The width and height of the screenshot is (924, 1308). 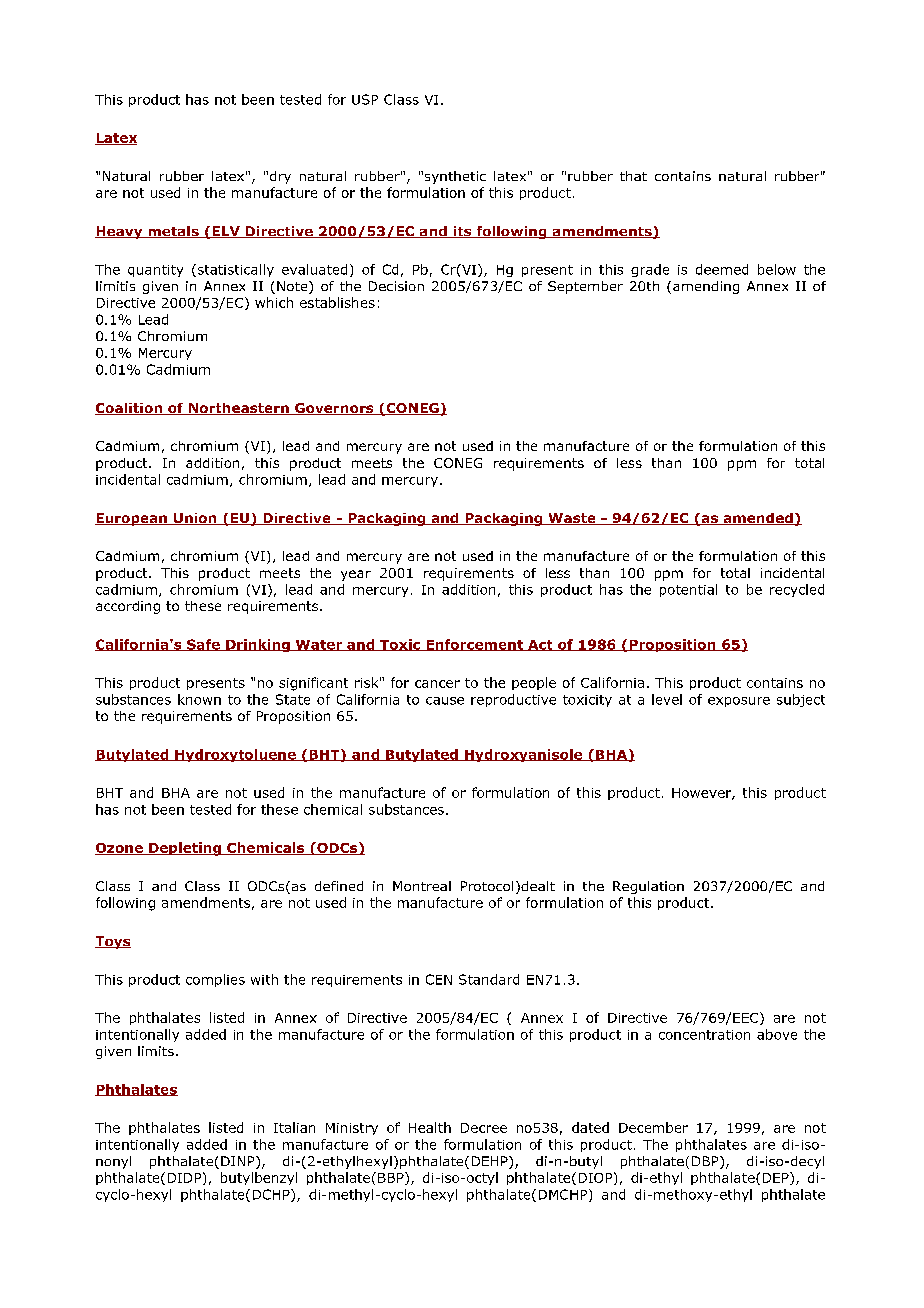 What do you see at coordinates (396, 286) in the screenshot?
I see `Decision` at bounding box center [396, 286].
